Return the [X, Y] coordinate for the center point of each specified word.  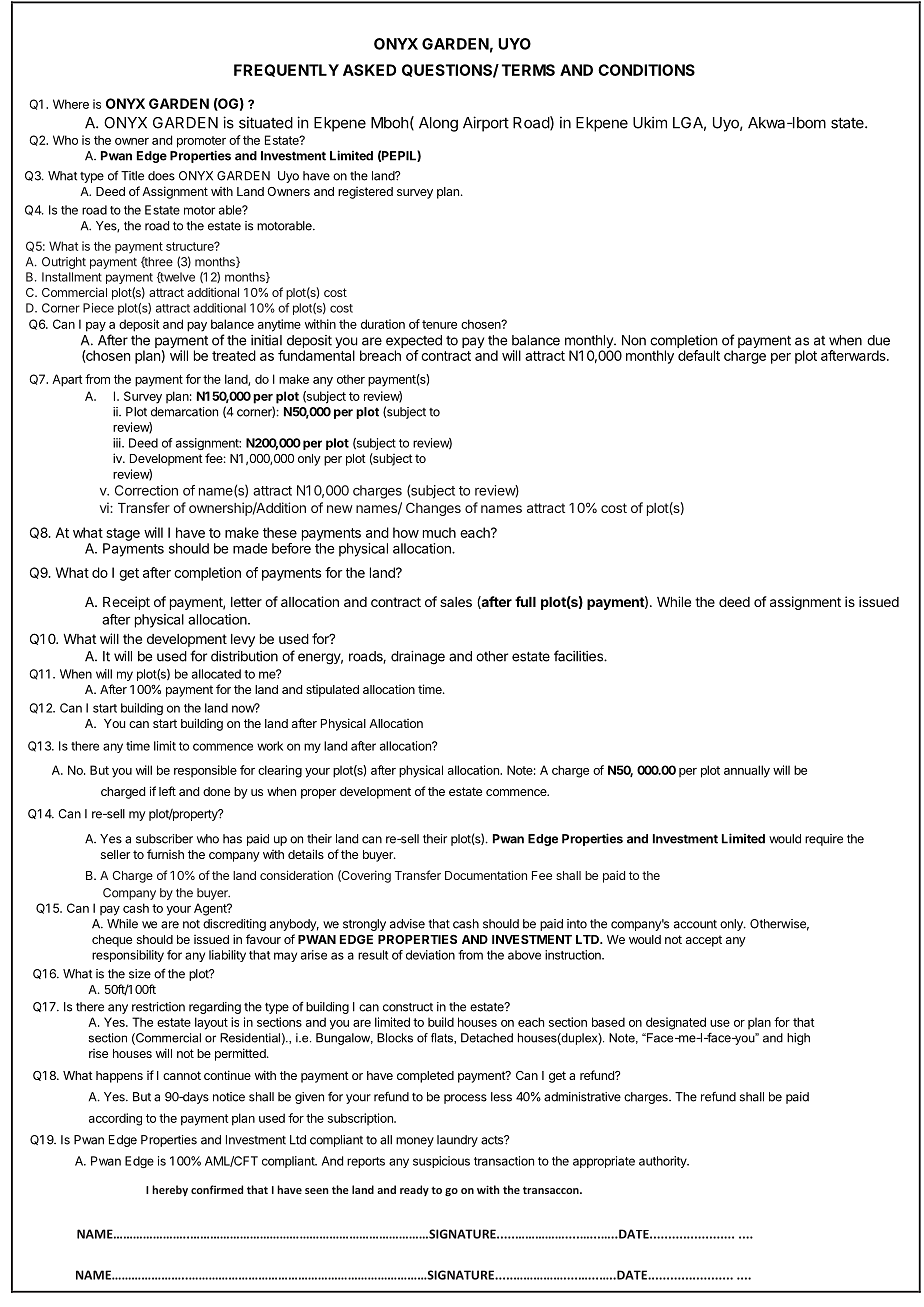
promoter [201, 142]
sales [456, 602]
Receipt [126, 603]
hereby [170, 1190]
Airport [486, 124]
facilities [579, 656]
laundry [457, 1141]
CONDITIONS [646, 70]
